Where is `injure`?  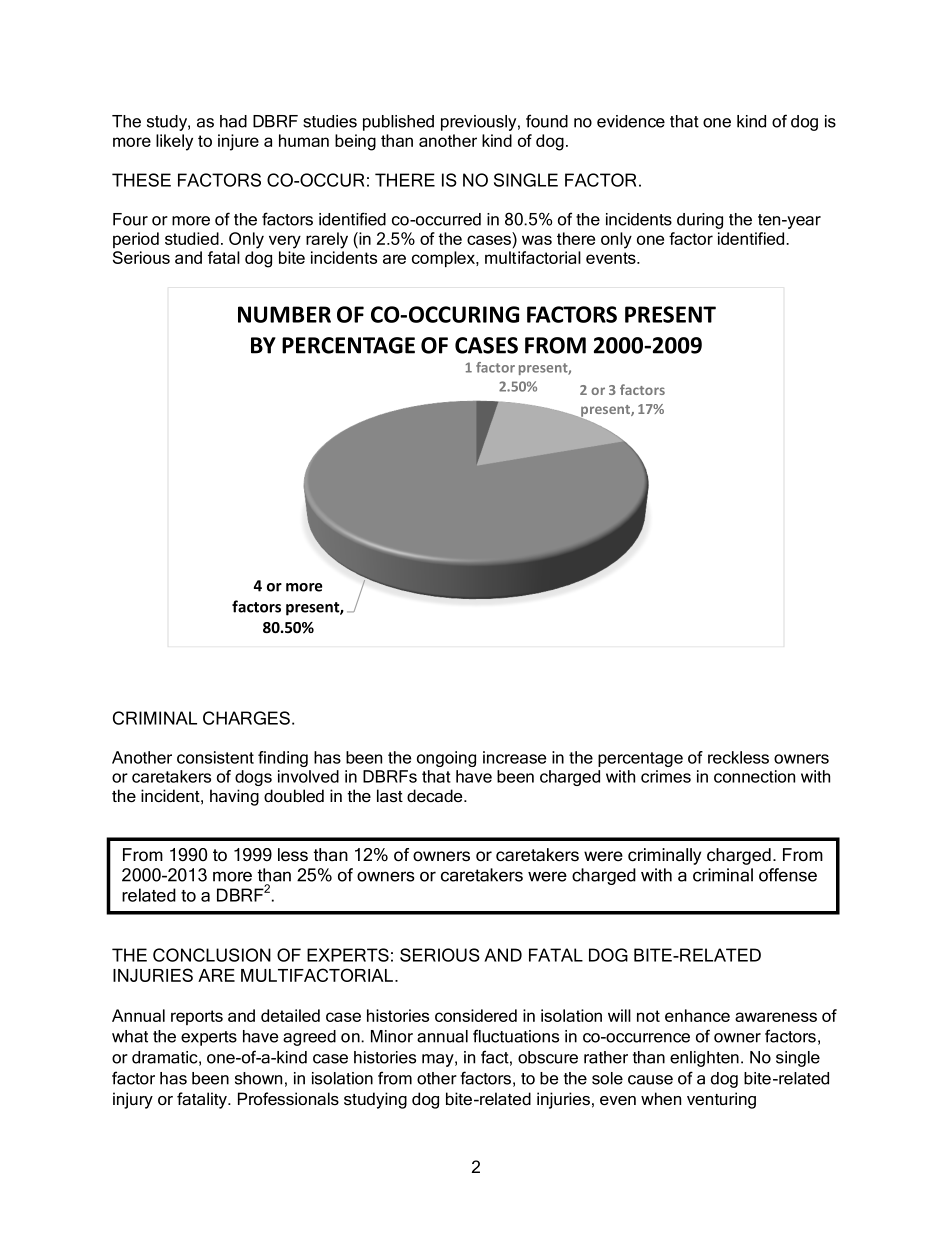 injure is located at coordinates (238, 142).
